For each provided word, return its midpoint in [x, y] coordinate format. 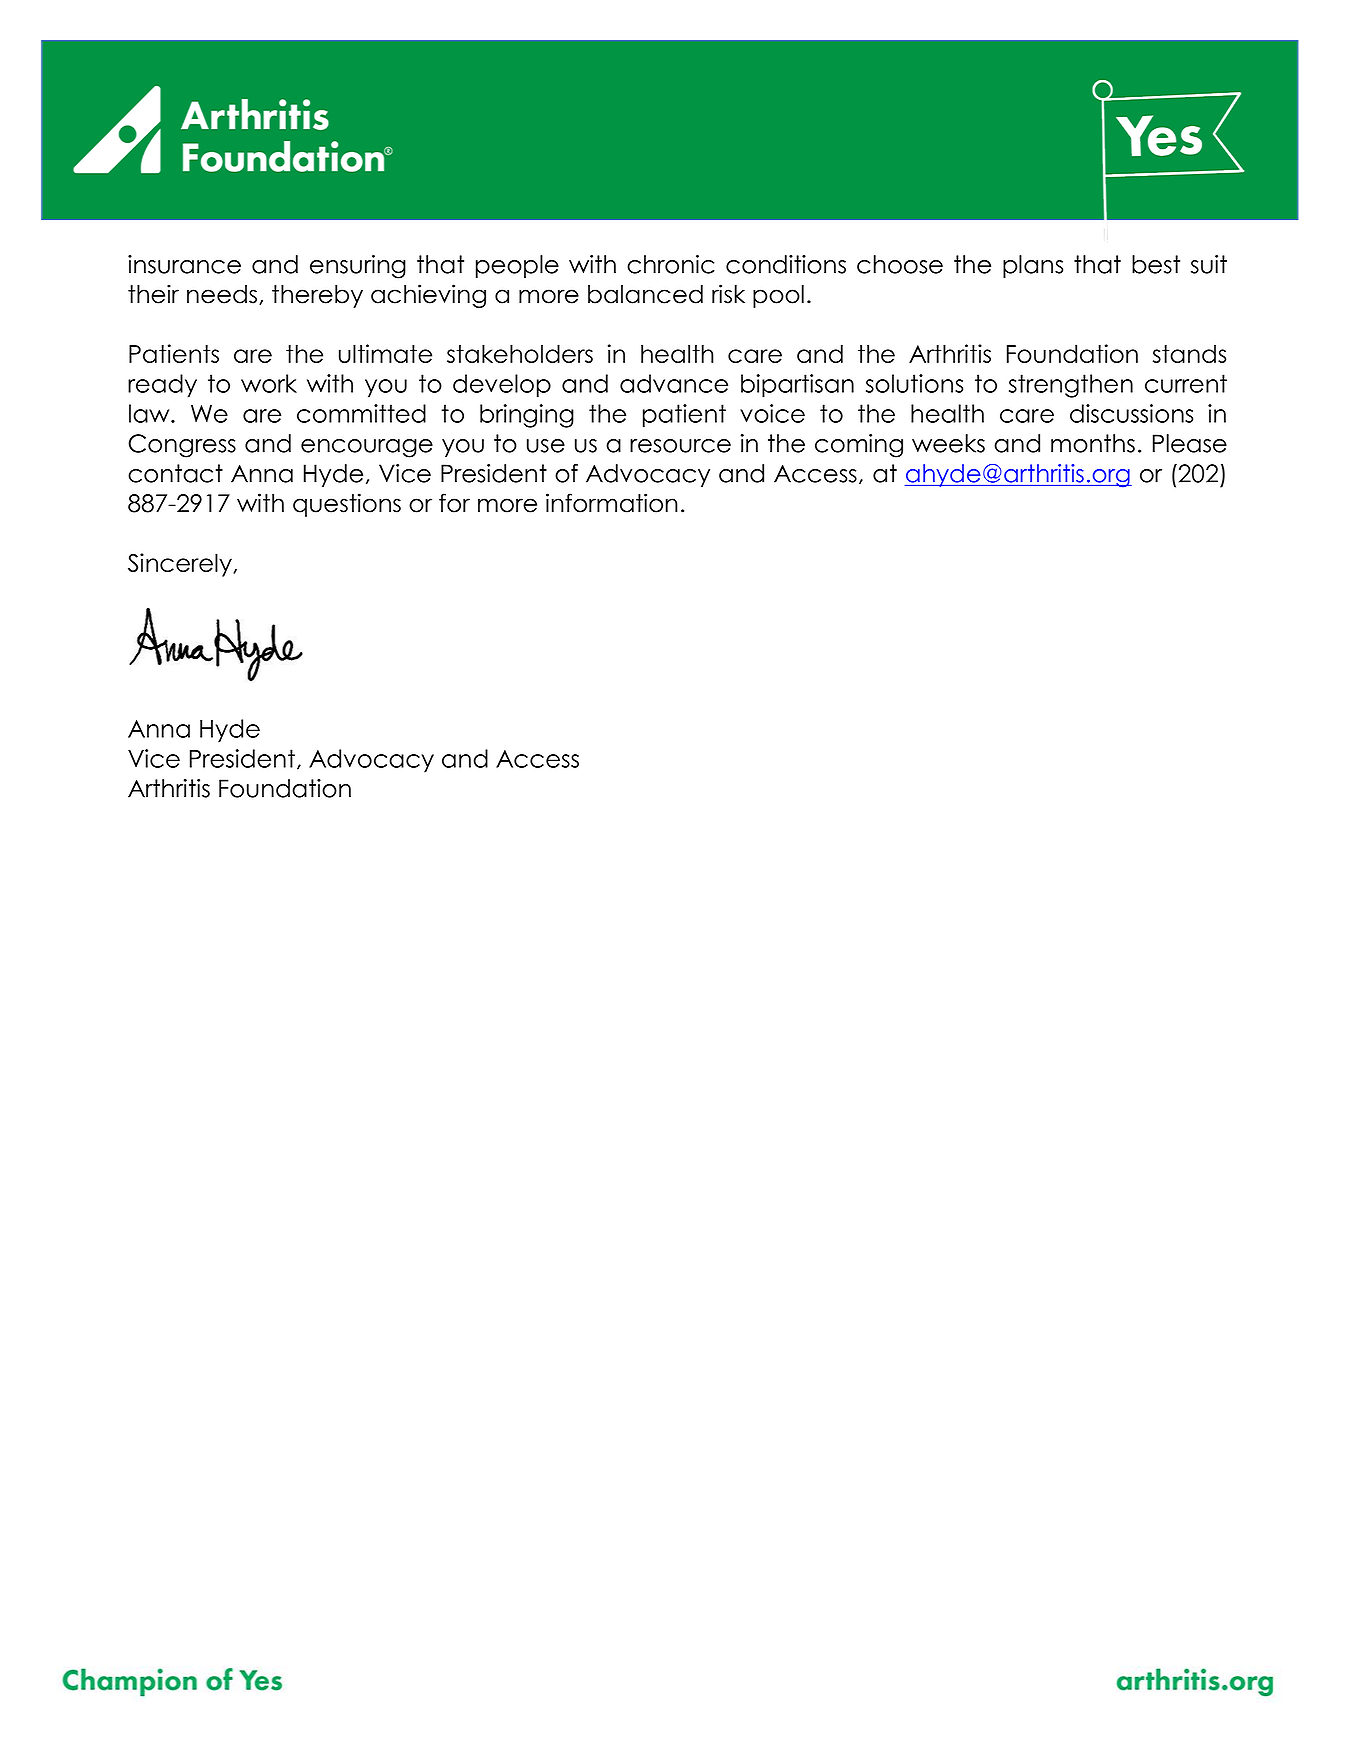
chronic [670, 264]
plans [1033, 266]
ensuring [358, 267]
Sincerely [181, 565]
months [1093, 443]
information [612, 503]
